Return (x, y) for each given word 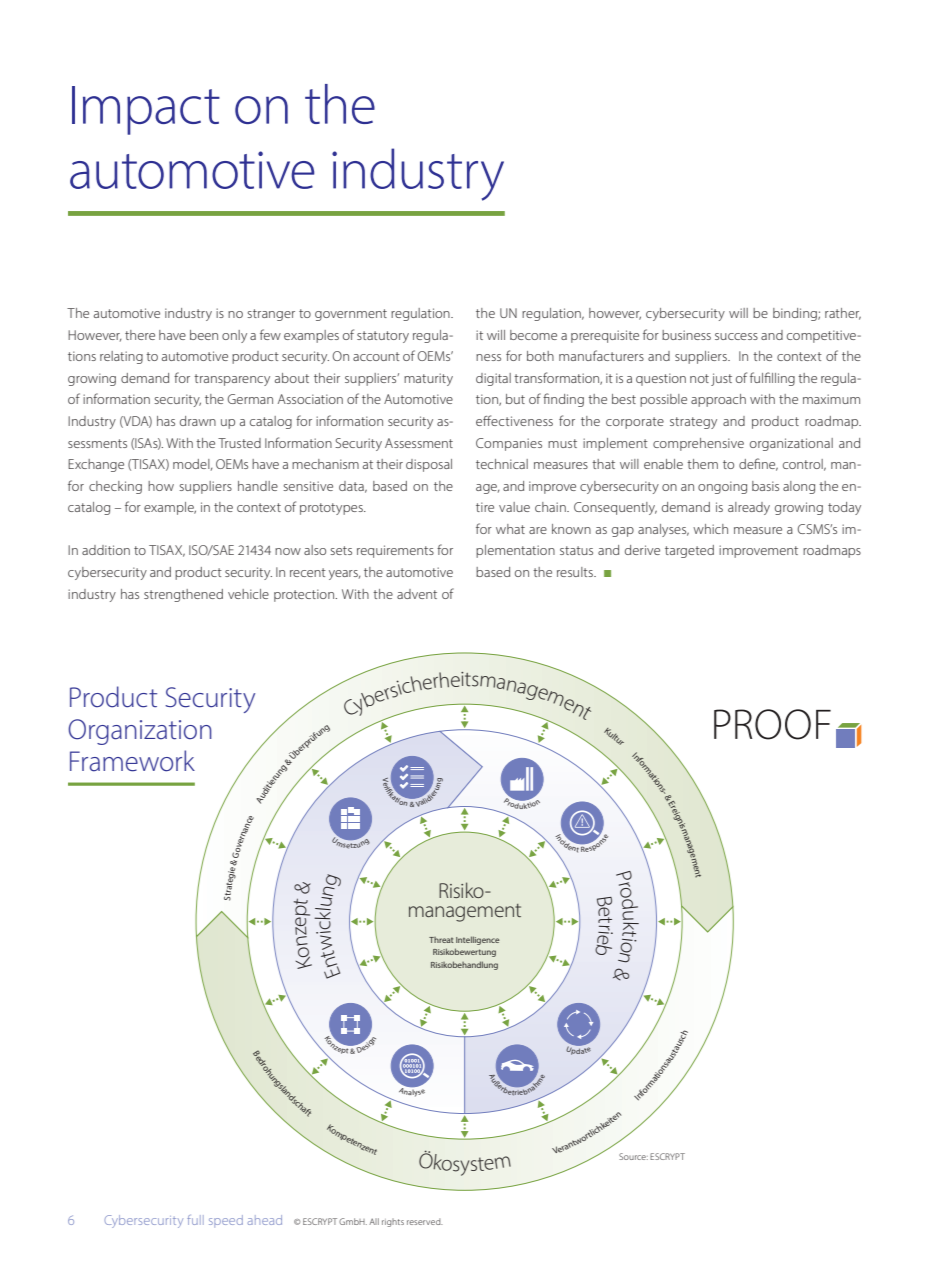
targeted (689, 551)
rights (393, 1222)
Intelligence (478, 940)
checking (115, 487)
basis (765, 486)
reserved (425, 1221)
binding (796, 314)
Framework (132, 761)
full (195, 1220)
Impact (146, 110)
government (351, 315)
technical (502, 464)
